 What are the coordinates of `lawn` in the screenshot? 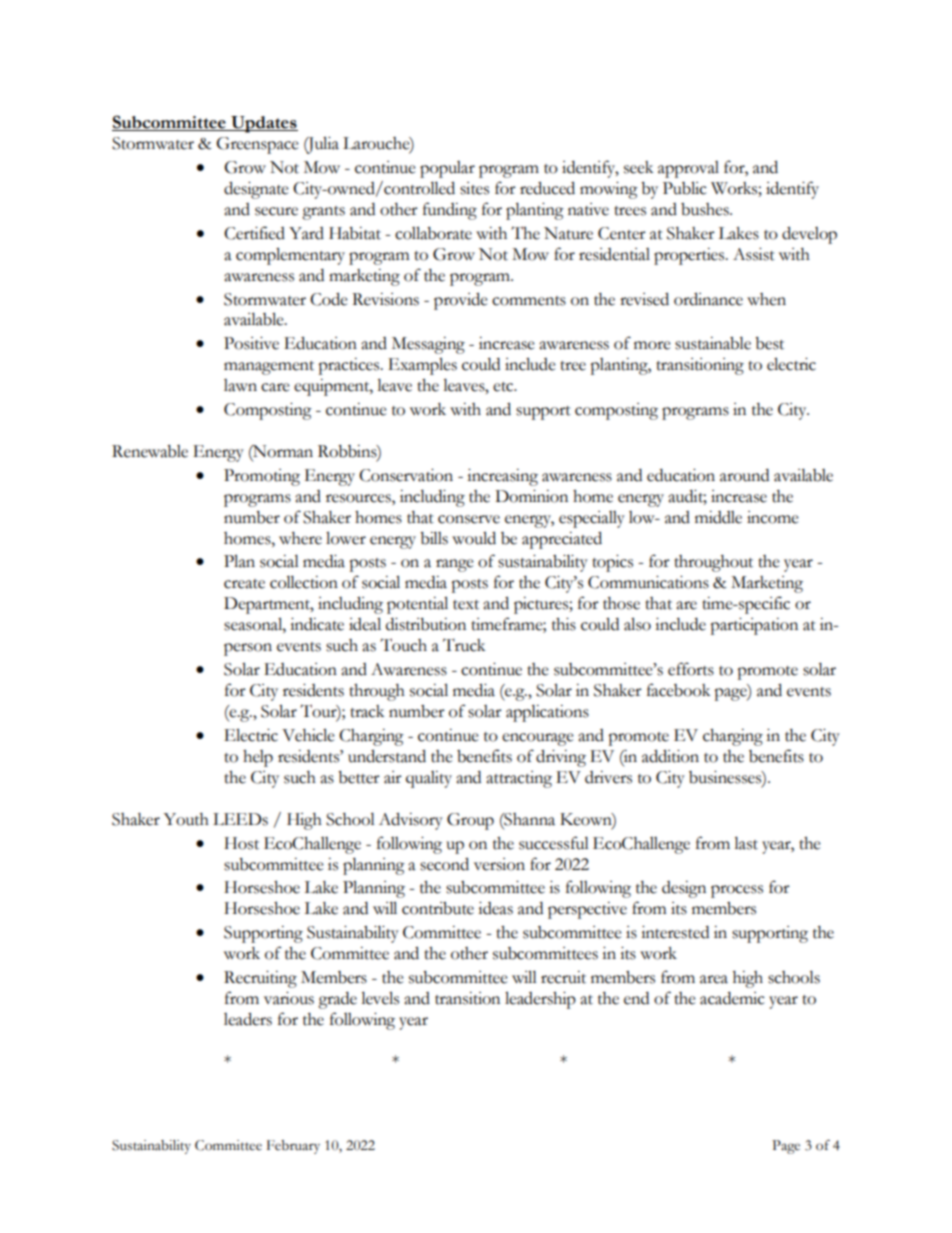 It's located at (240, 385).
